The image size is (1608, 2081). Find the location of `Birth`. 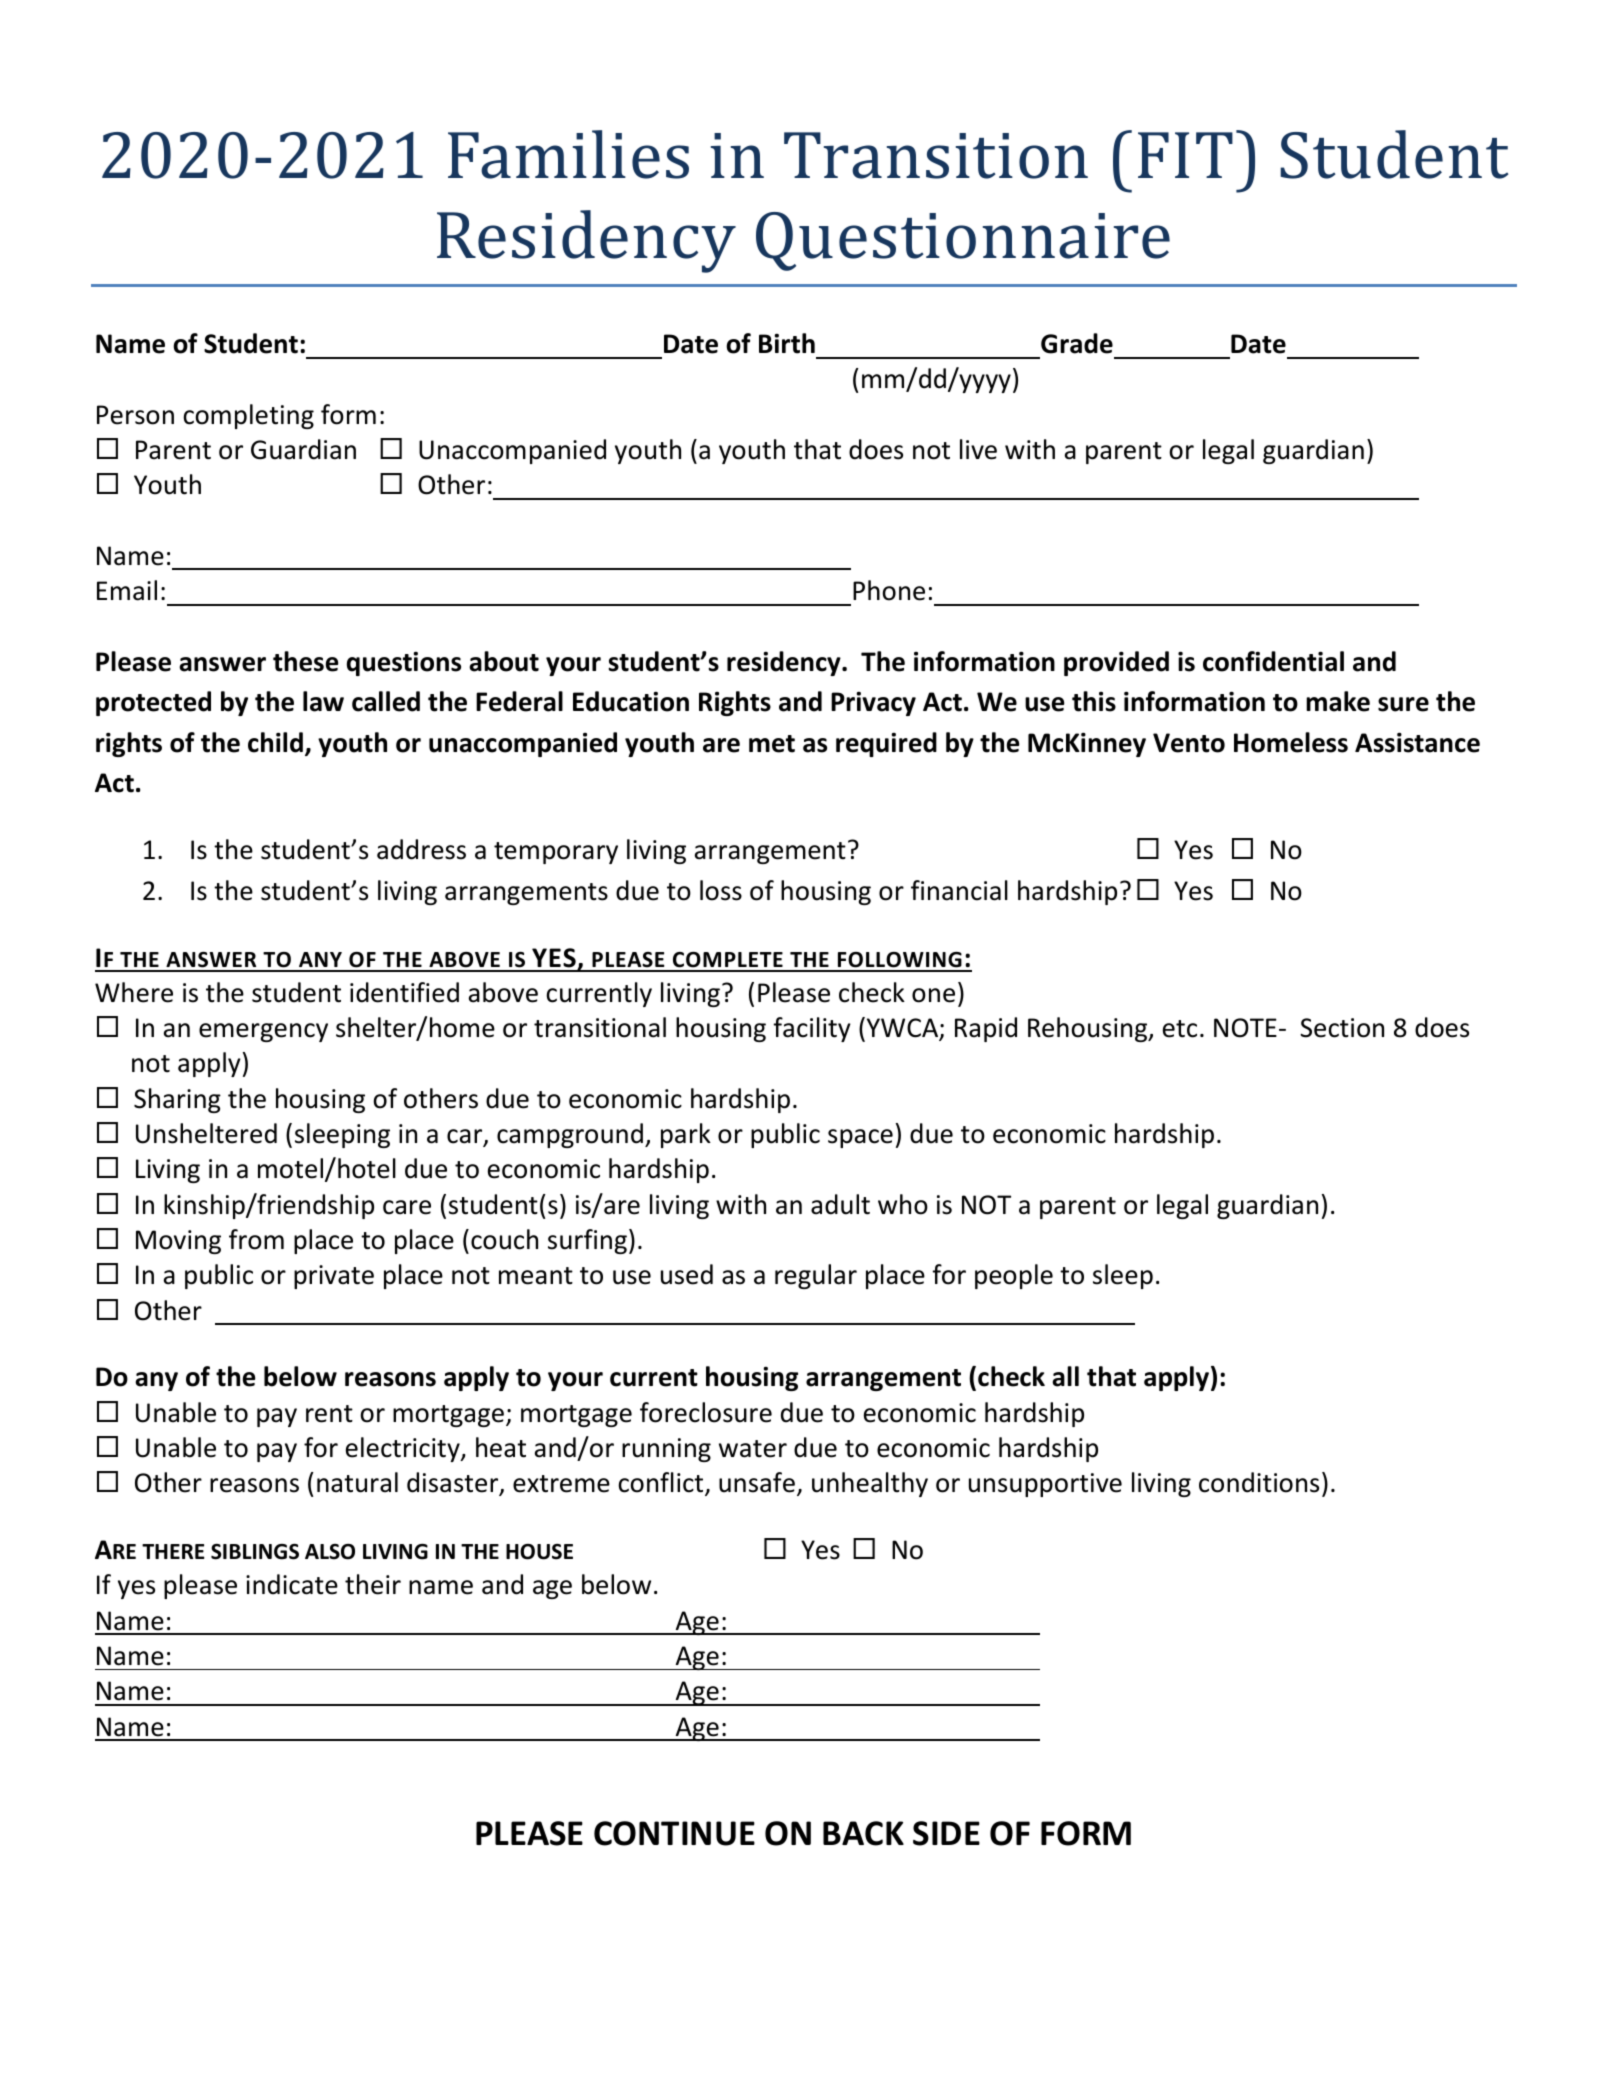

Birth is located at coordinates (787, 343).
